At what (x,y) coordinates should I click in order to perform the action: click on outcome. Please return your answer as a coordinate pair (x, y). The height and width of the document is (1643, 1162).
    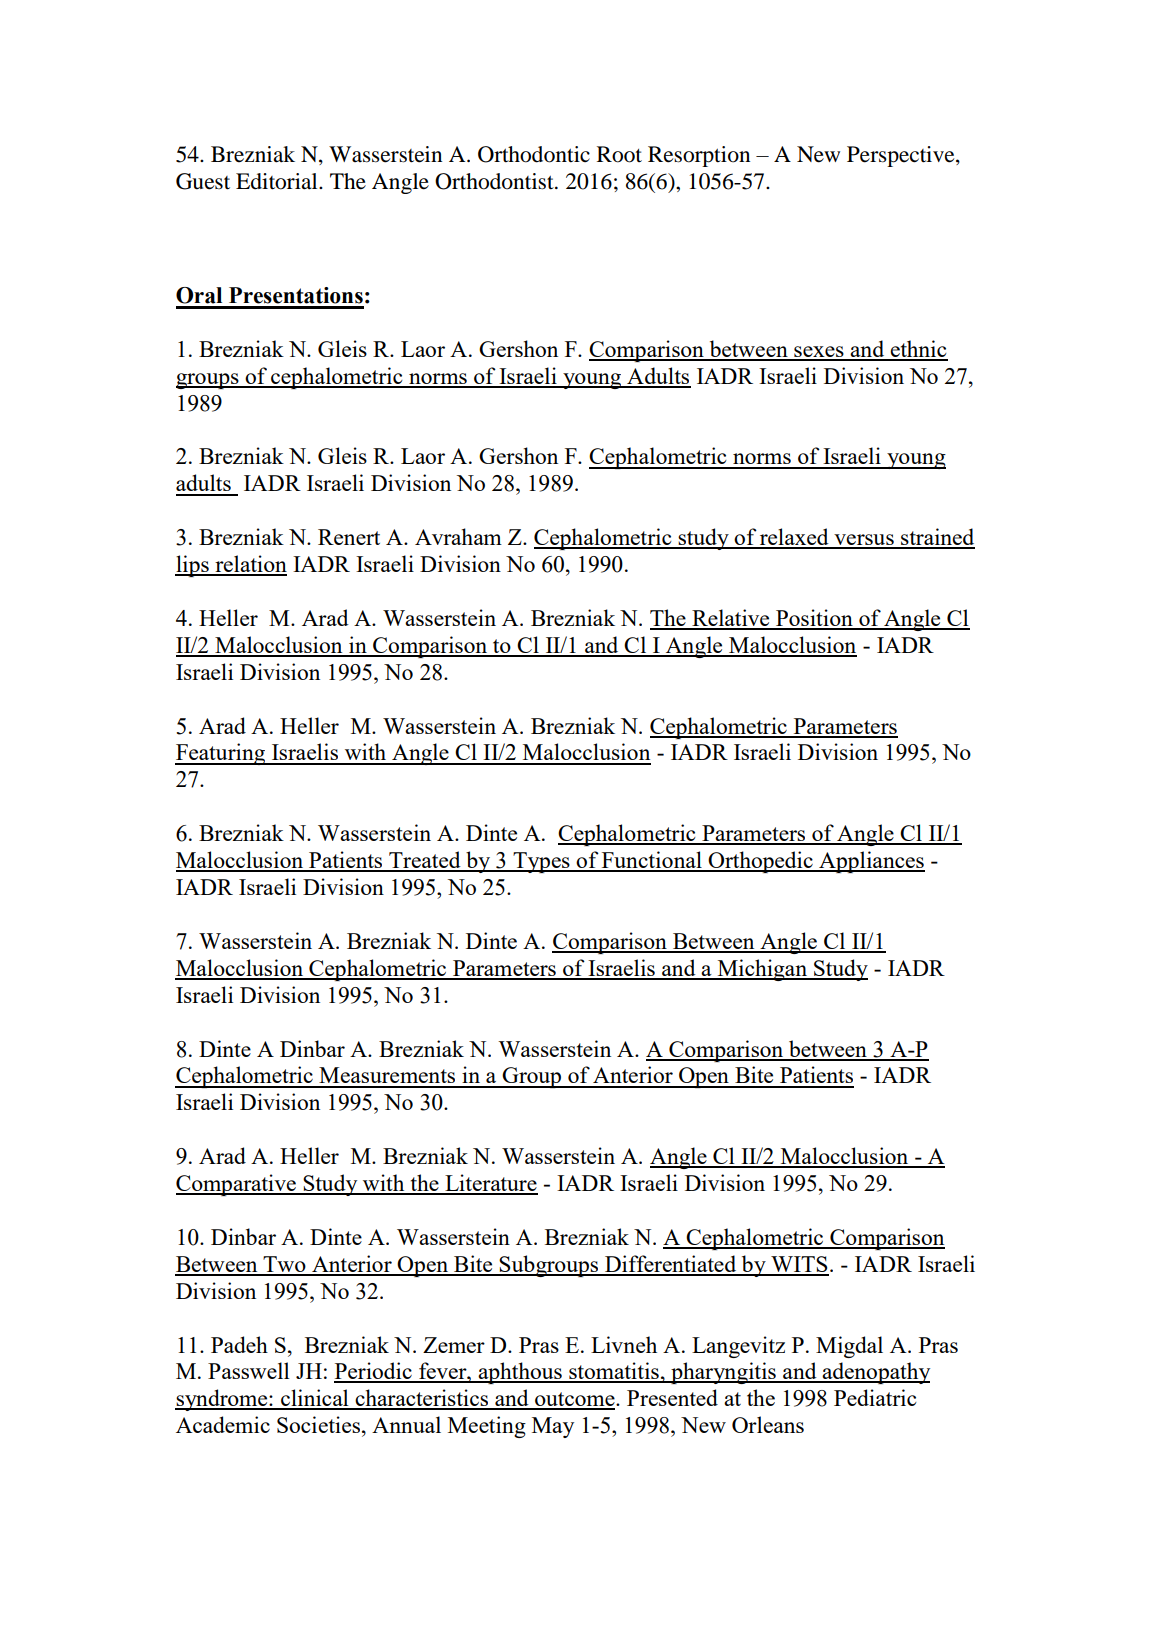
    Looking at the image, I should click on (575, 1400).
